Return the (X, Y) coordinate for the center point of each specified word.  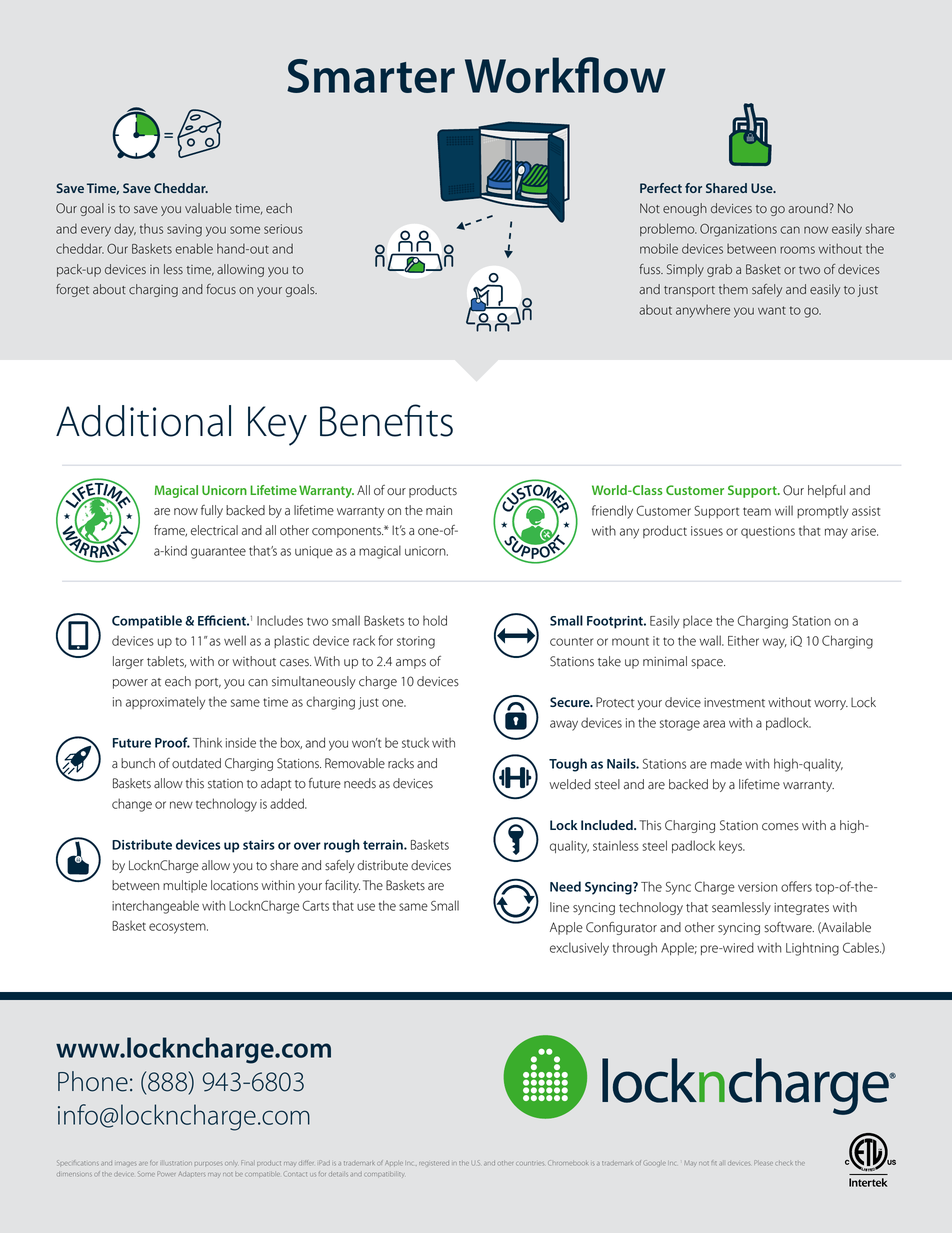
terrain (384, 845)
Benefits (386, 420)
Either (743, 640)
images (127, 1164)
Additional (143, 421)
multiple (185, 886)
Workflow (565, 75)
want (772, 310)
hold (435, 620)
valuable (208, 208)
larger (128, 662)
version (757, 887)
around (809, 208)
